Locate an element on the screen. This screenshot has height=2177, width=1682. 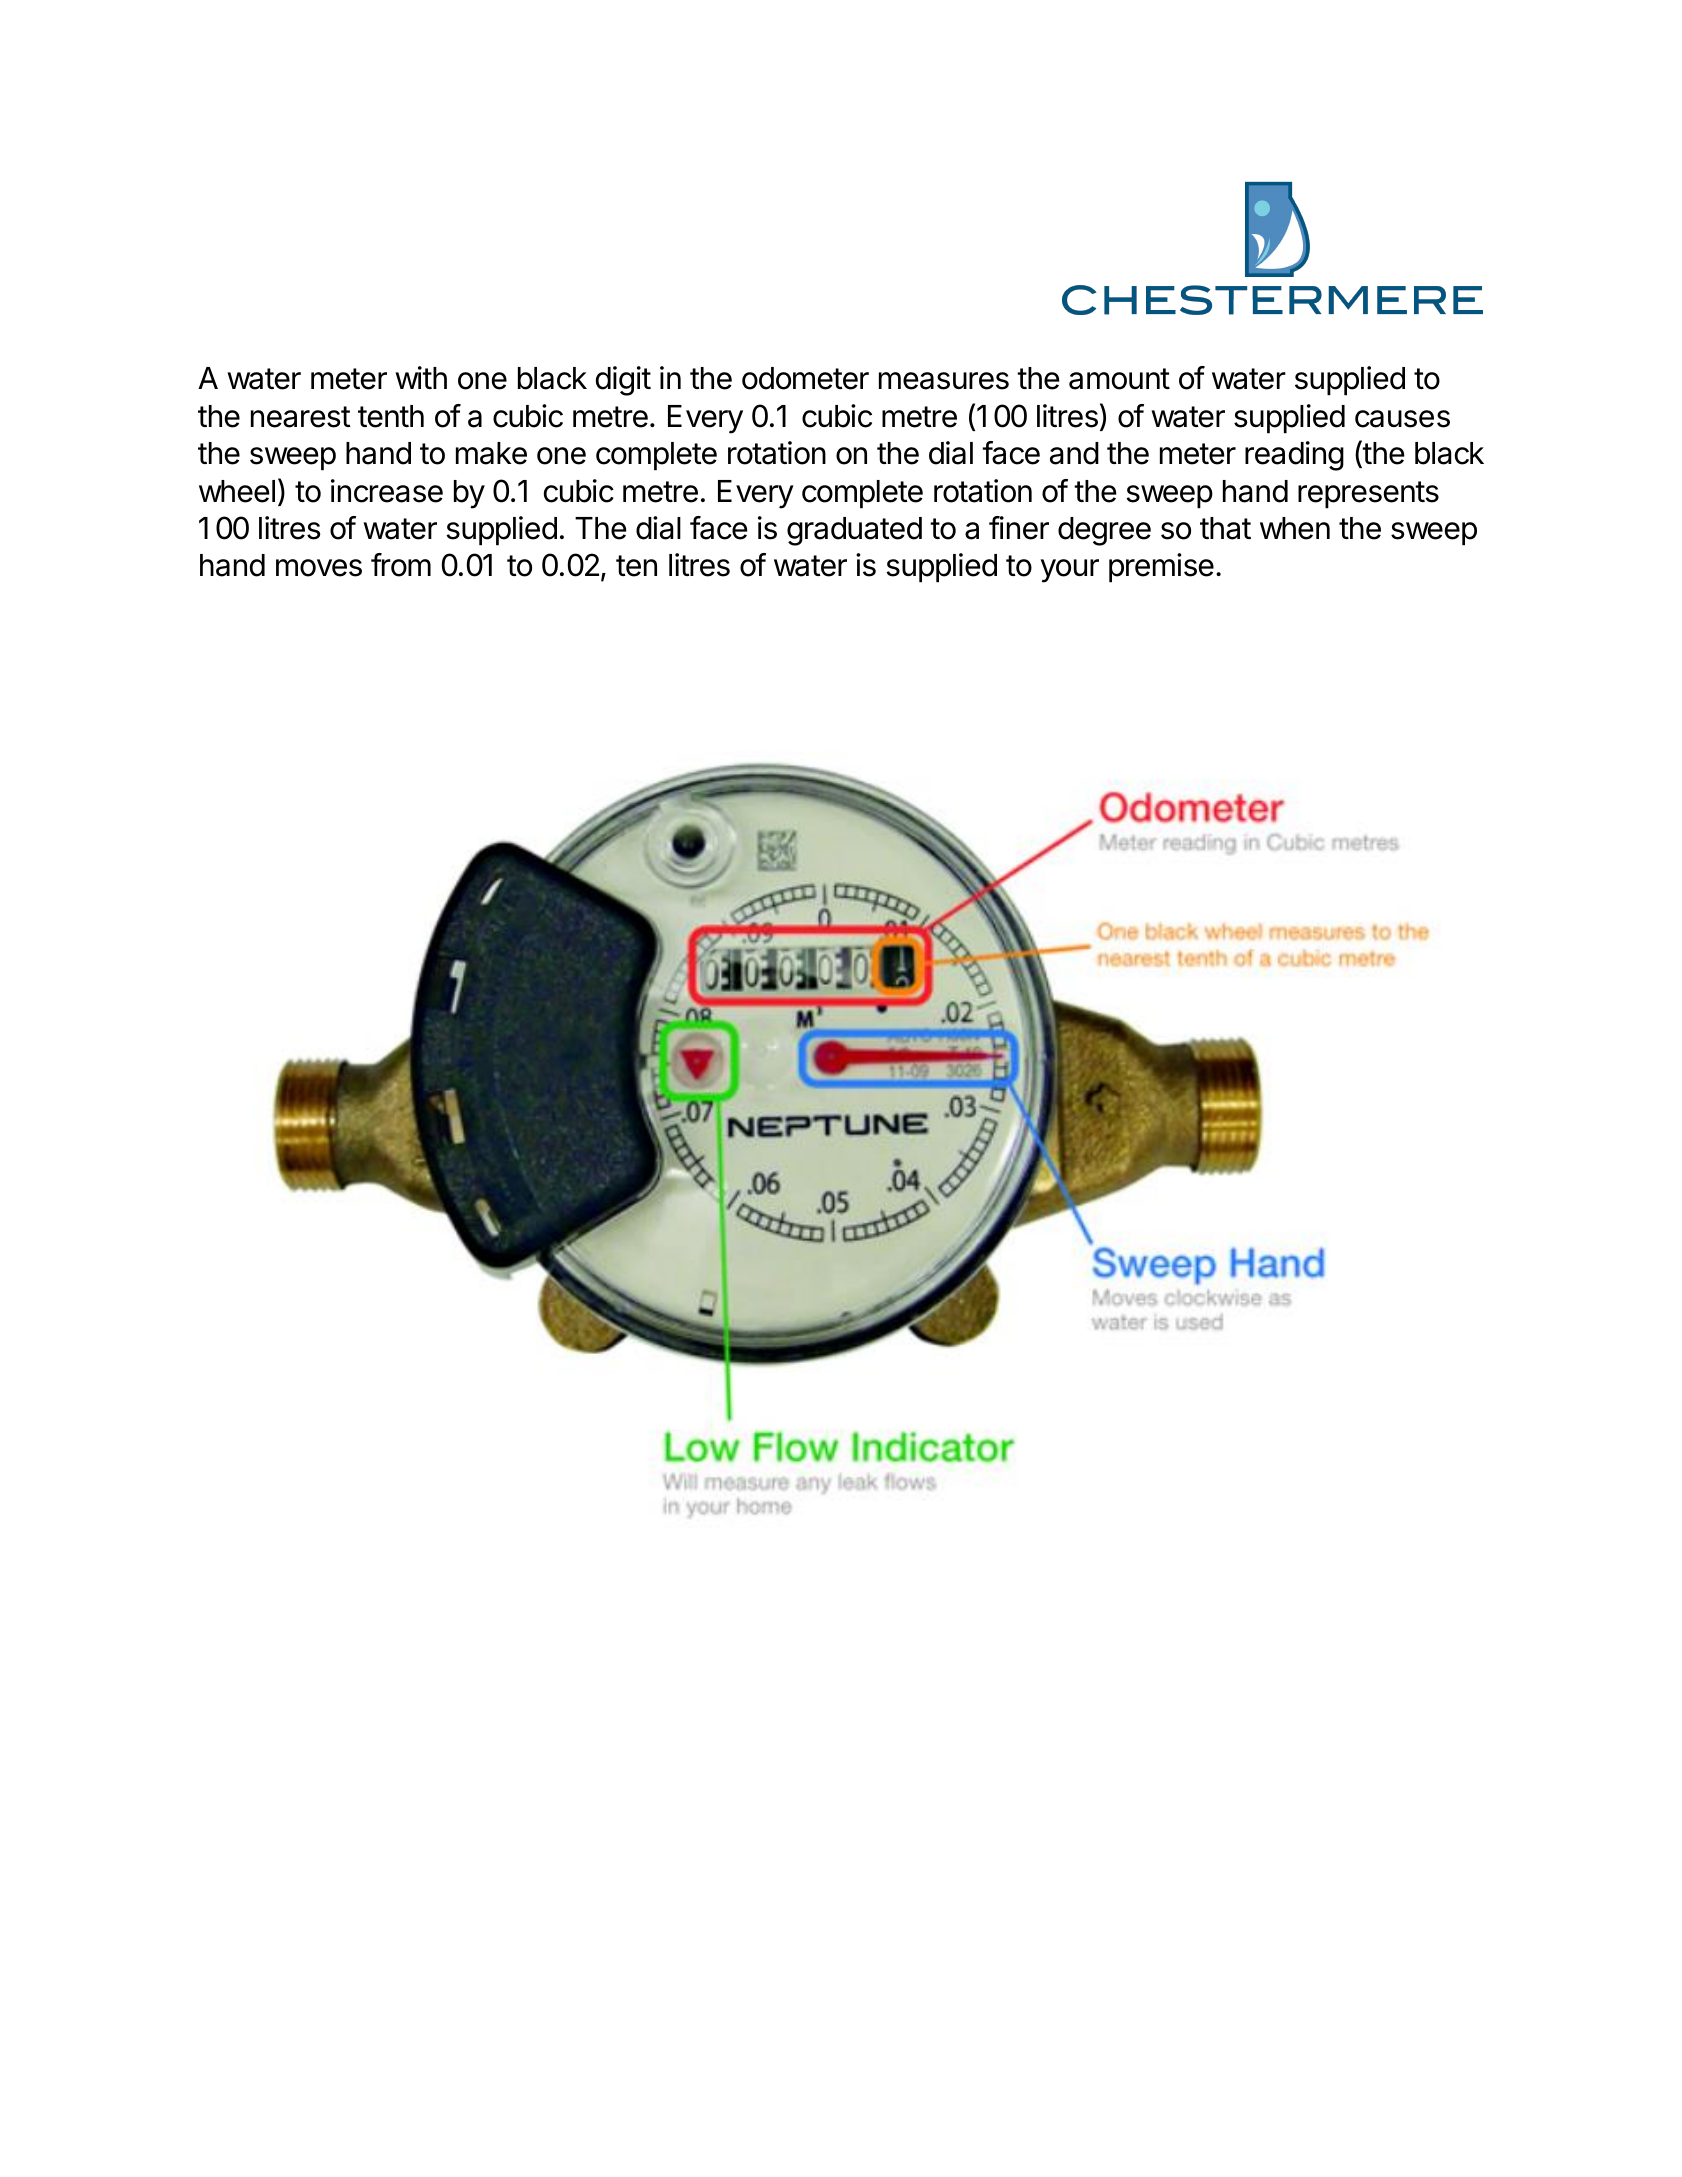
tenth is located at coordinates (391, 416).
